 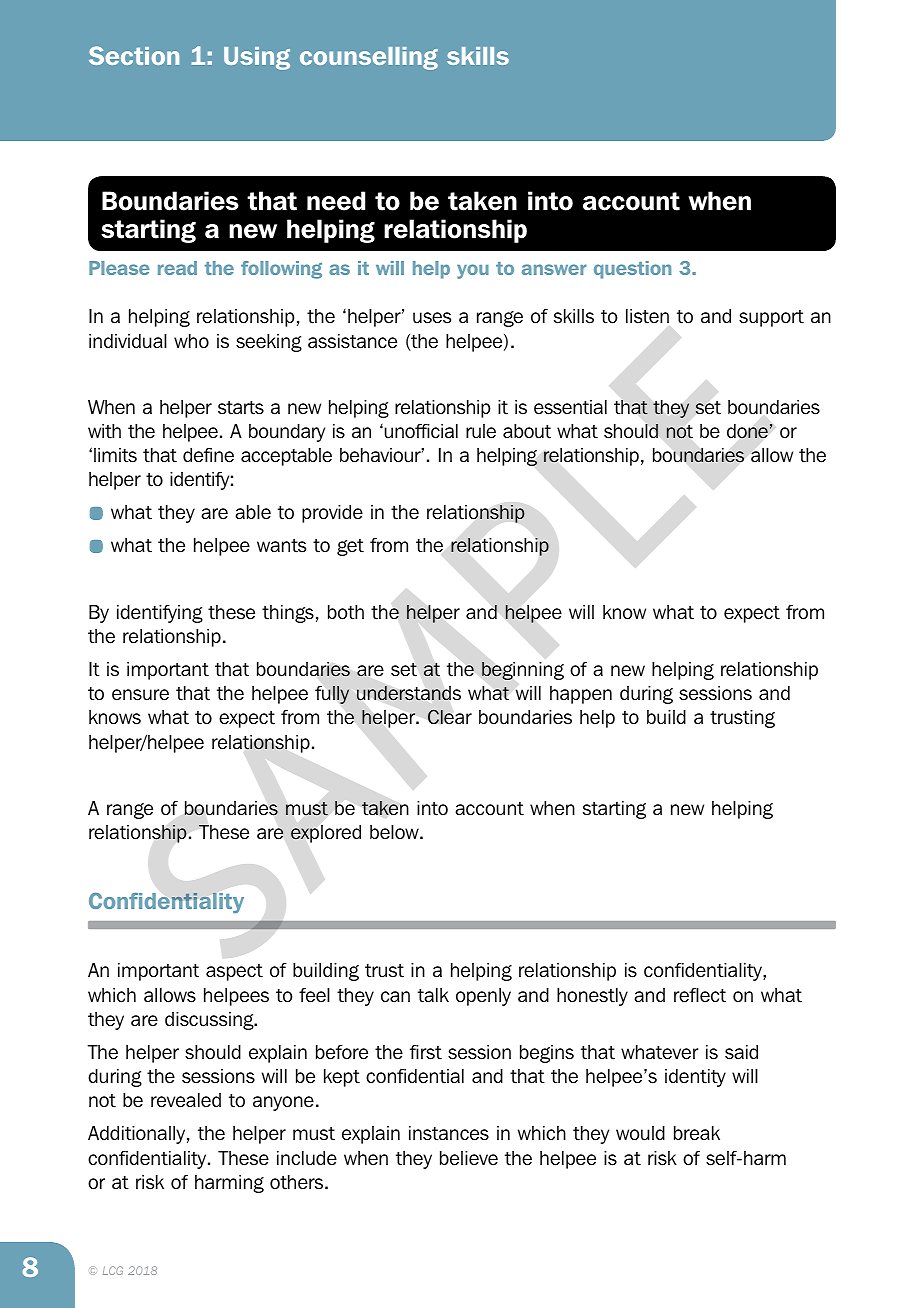 I want to click on break, so click(x=697, y=1133).
